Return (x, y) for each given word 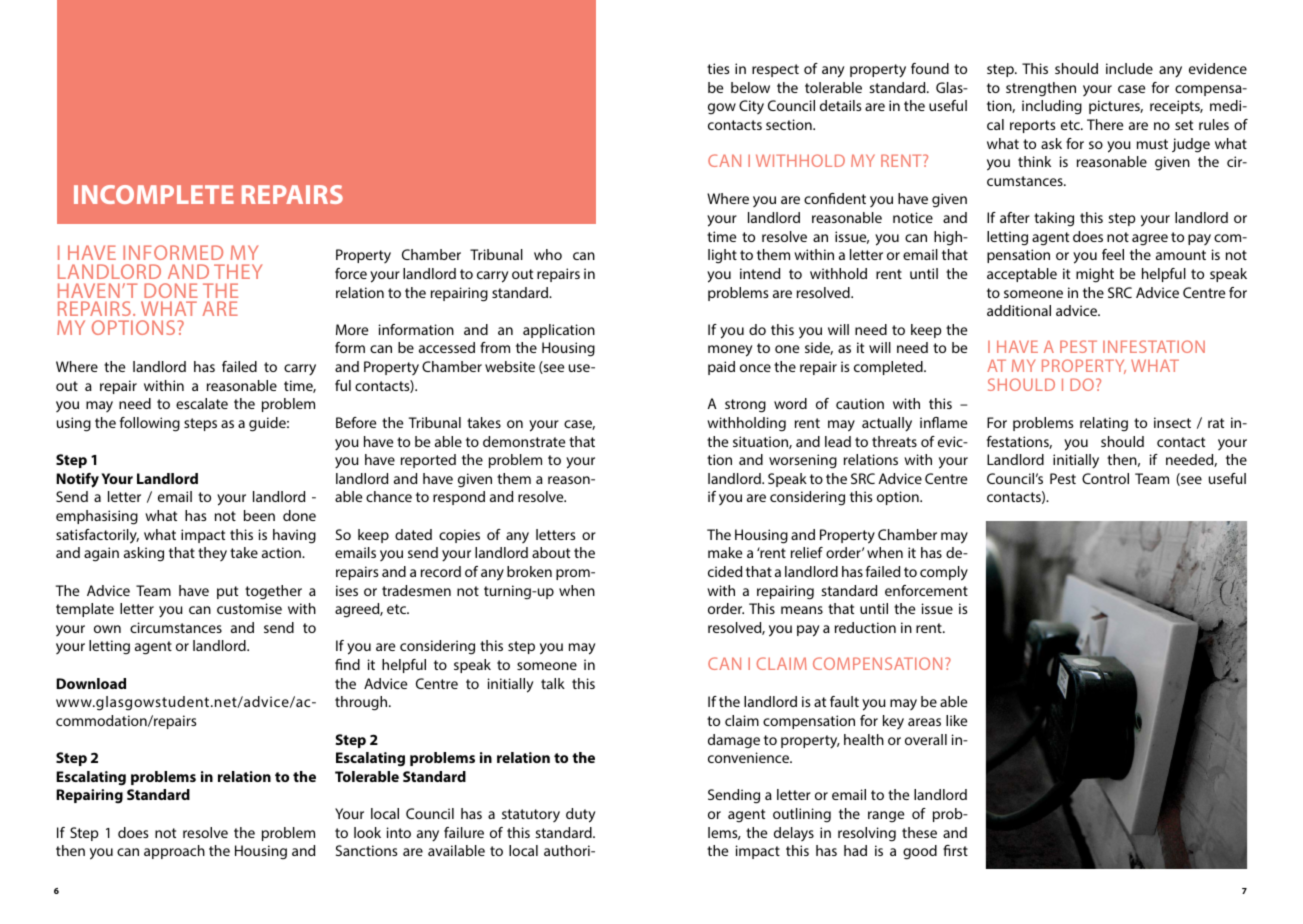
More (352, 329)
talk (553, 683)
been (259, 515)
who (548, 254)
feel (1113, 254)
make (725, 552)
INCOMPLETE (154, 194)
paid (721, 368)
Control (1105, 478)
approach (174, 852)
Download (91, 683)
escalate (202, 403)
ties (718, 68)
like (956, 720)
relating (1104, 424)
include (1129, 68)
